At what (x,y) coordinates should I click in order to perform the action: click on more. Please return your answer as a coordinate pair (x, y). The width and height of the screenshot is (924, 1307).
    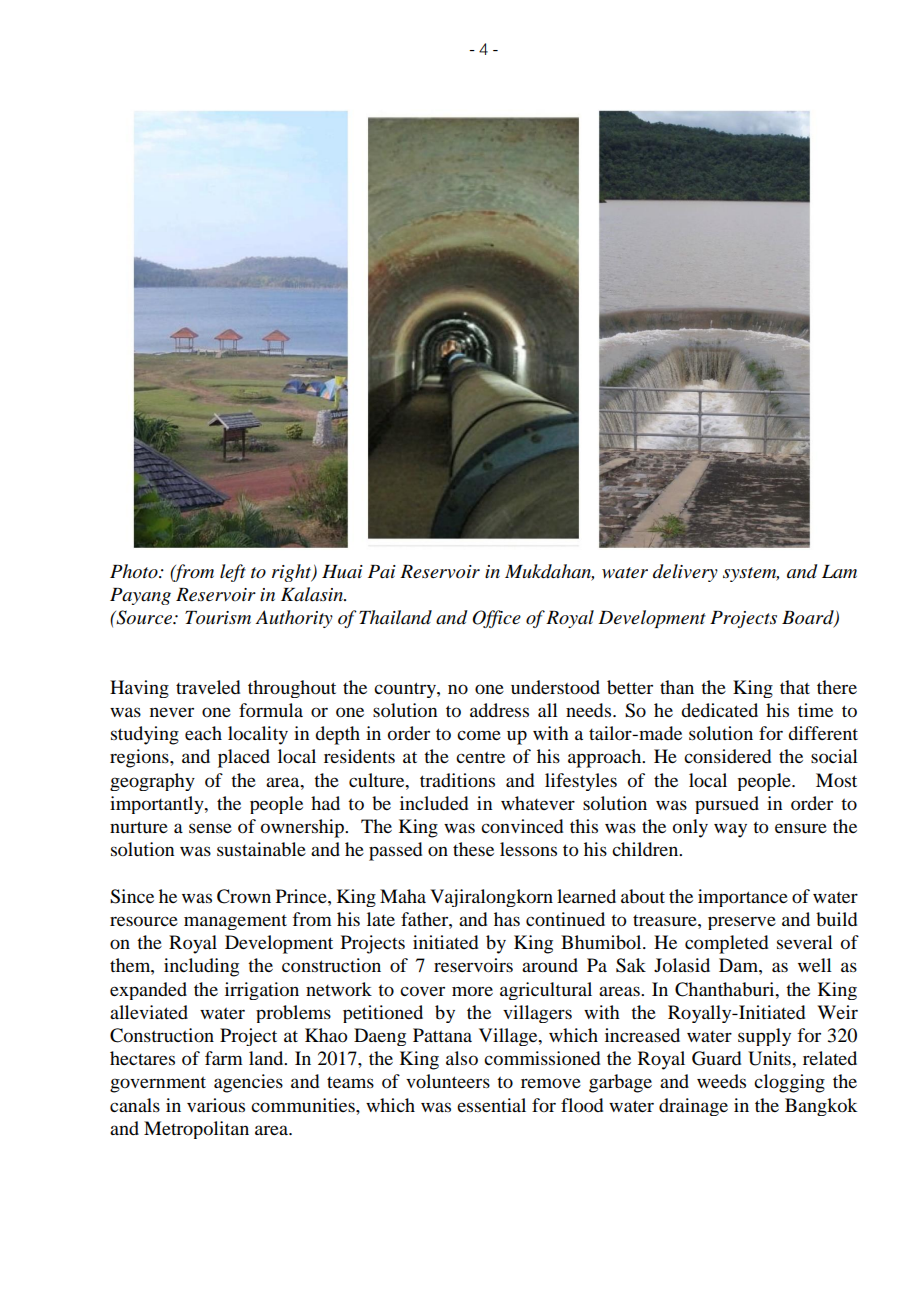
    Looking at the image, I should click on (472, 991).
